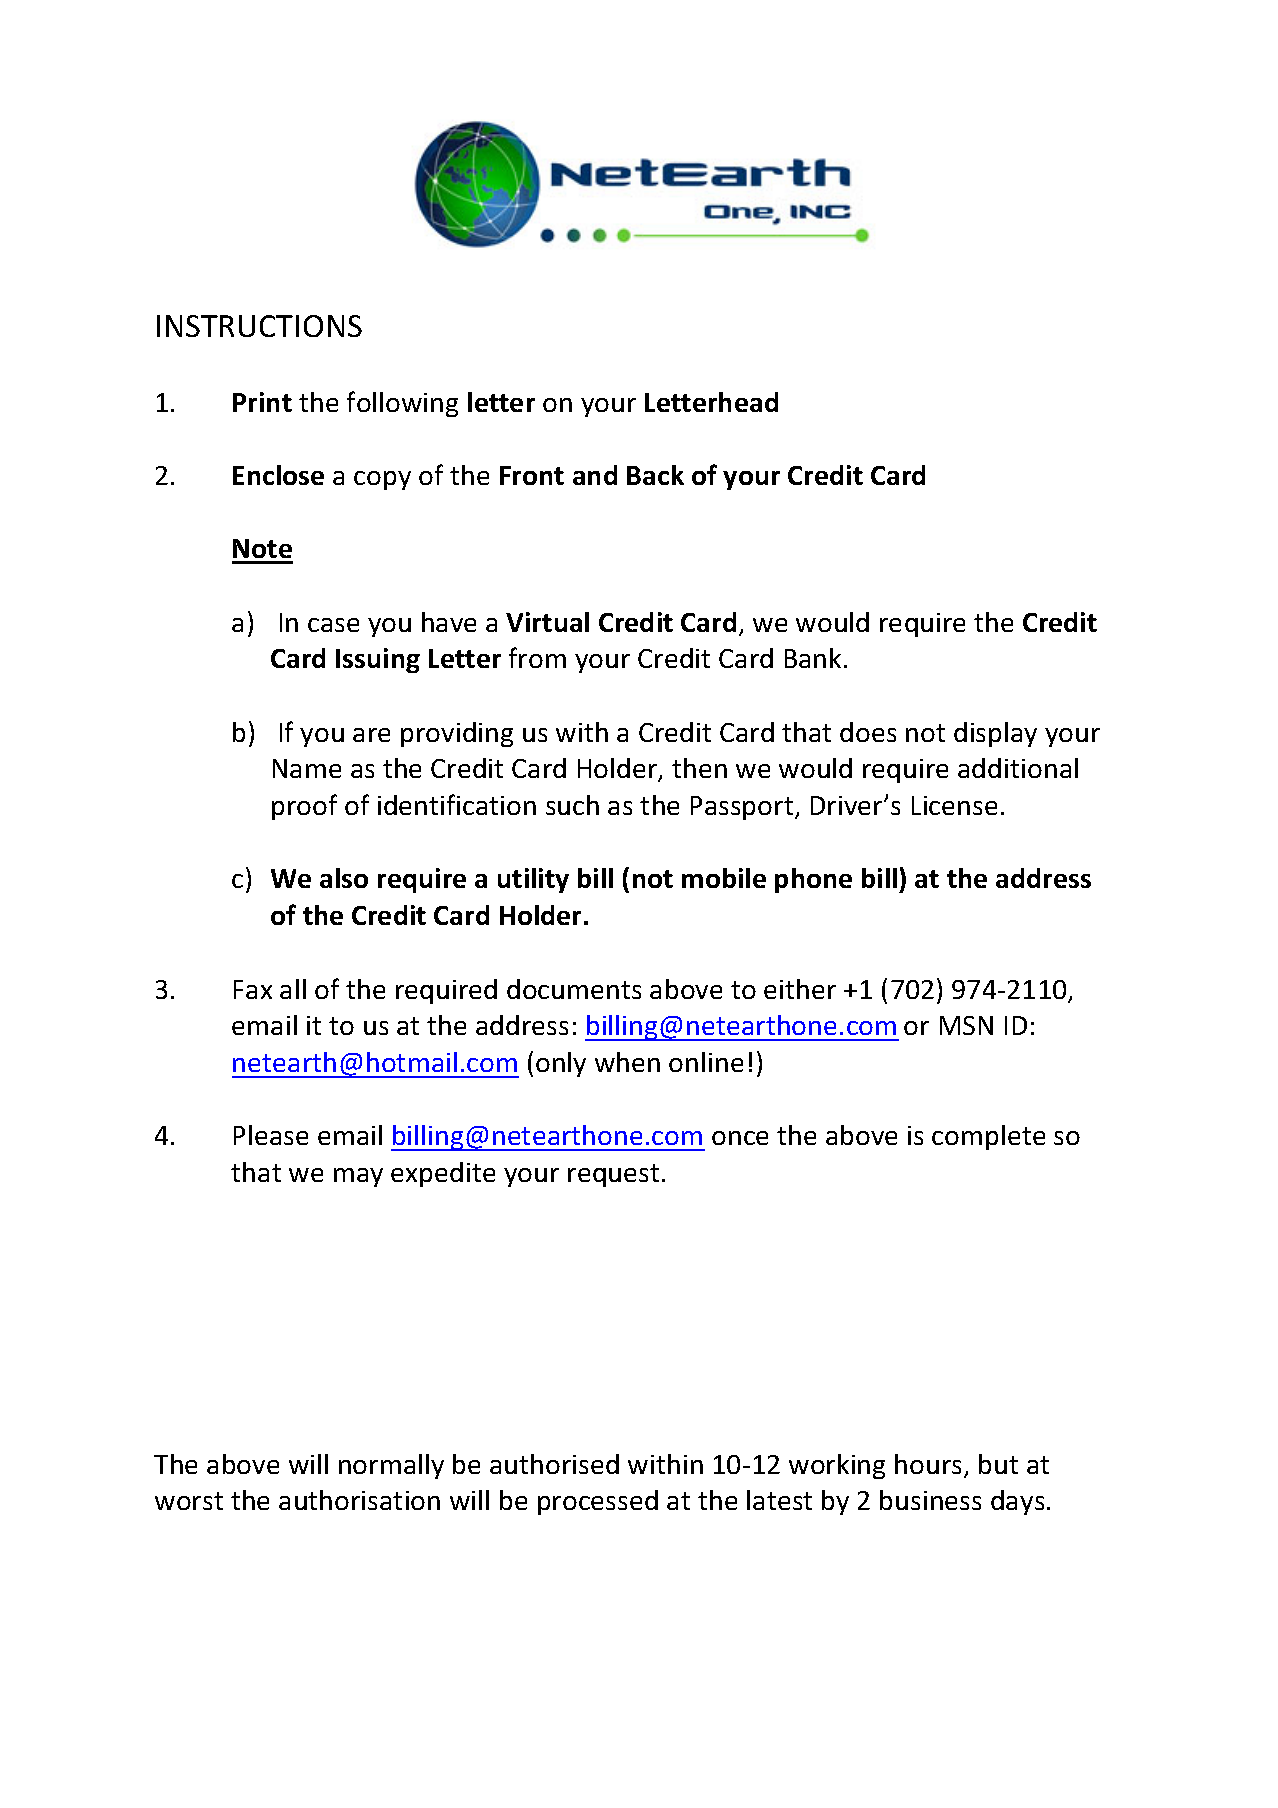  Describe the element at coordinates (595, 475) in the image. I see `and` at that location.
